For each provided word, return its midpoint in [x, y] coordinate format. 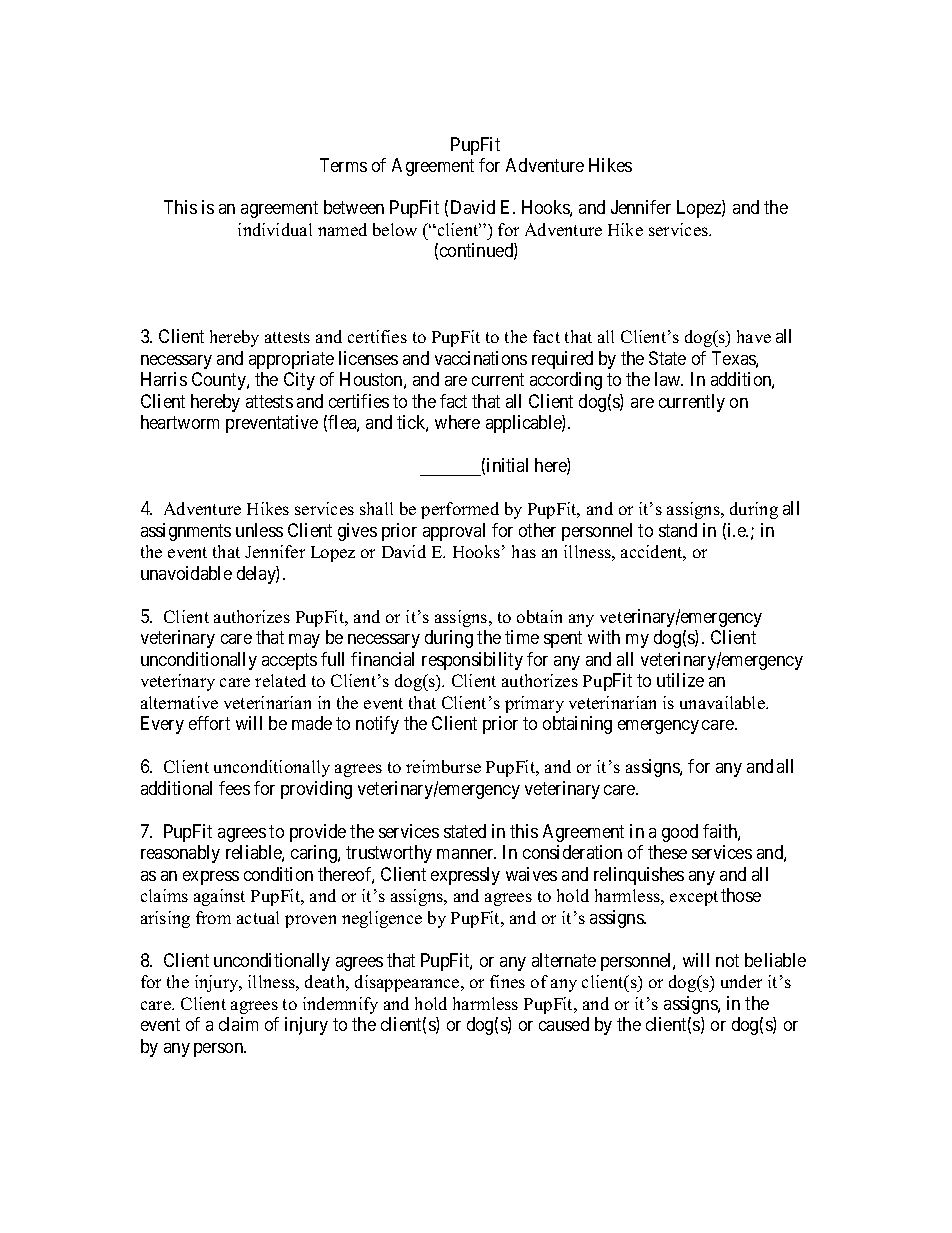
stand [678, 530]
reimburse [443, 766]
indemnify [340, 1005]
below [395, 229]
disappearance [408, 983]
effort [209, 723]
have [754, 336]
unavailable [723, 702]
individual [275, 229]
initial [507, 465]
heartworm [180, 422]
